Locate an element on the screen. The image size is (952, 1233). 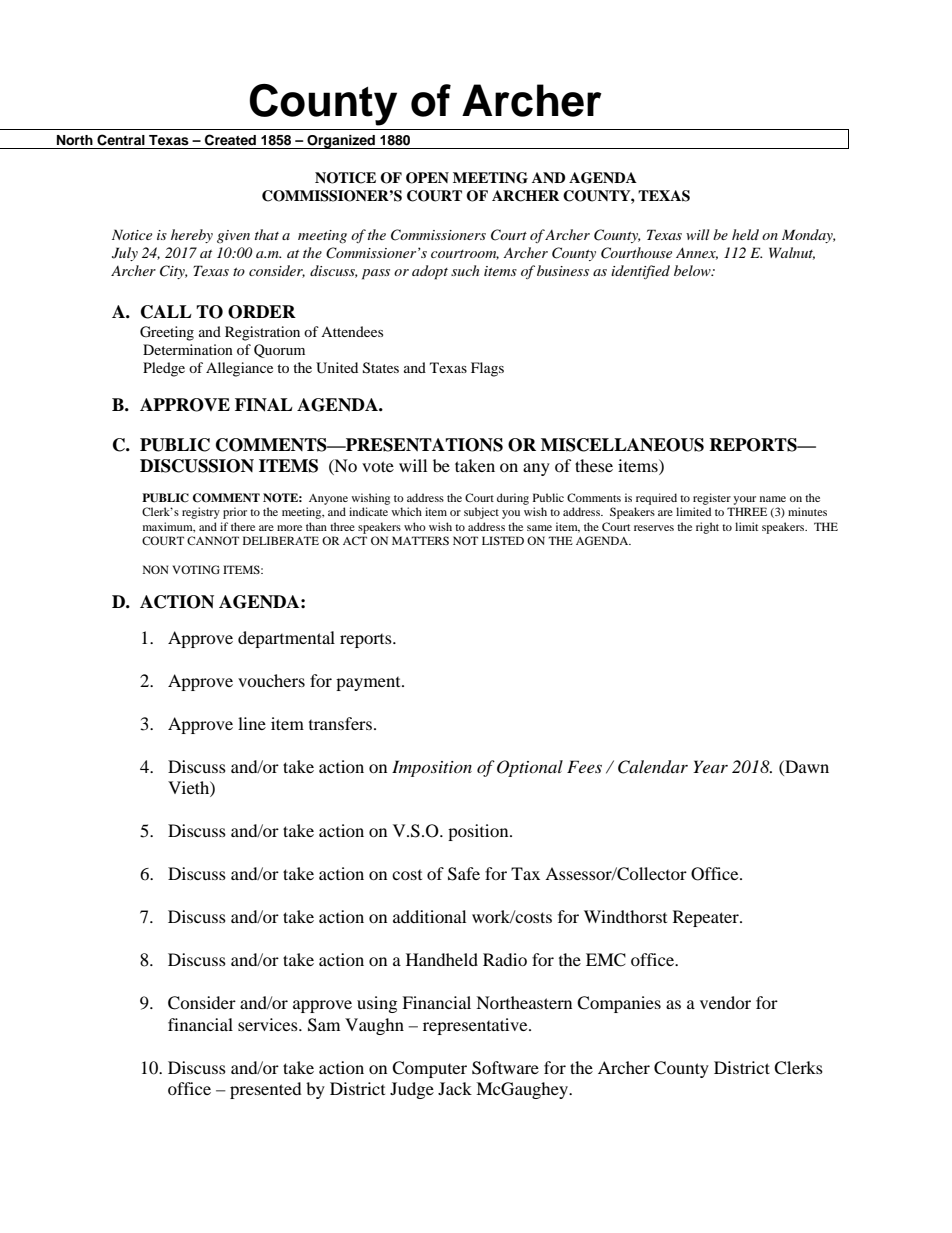
right is located at coordinates (707, 528).
